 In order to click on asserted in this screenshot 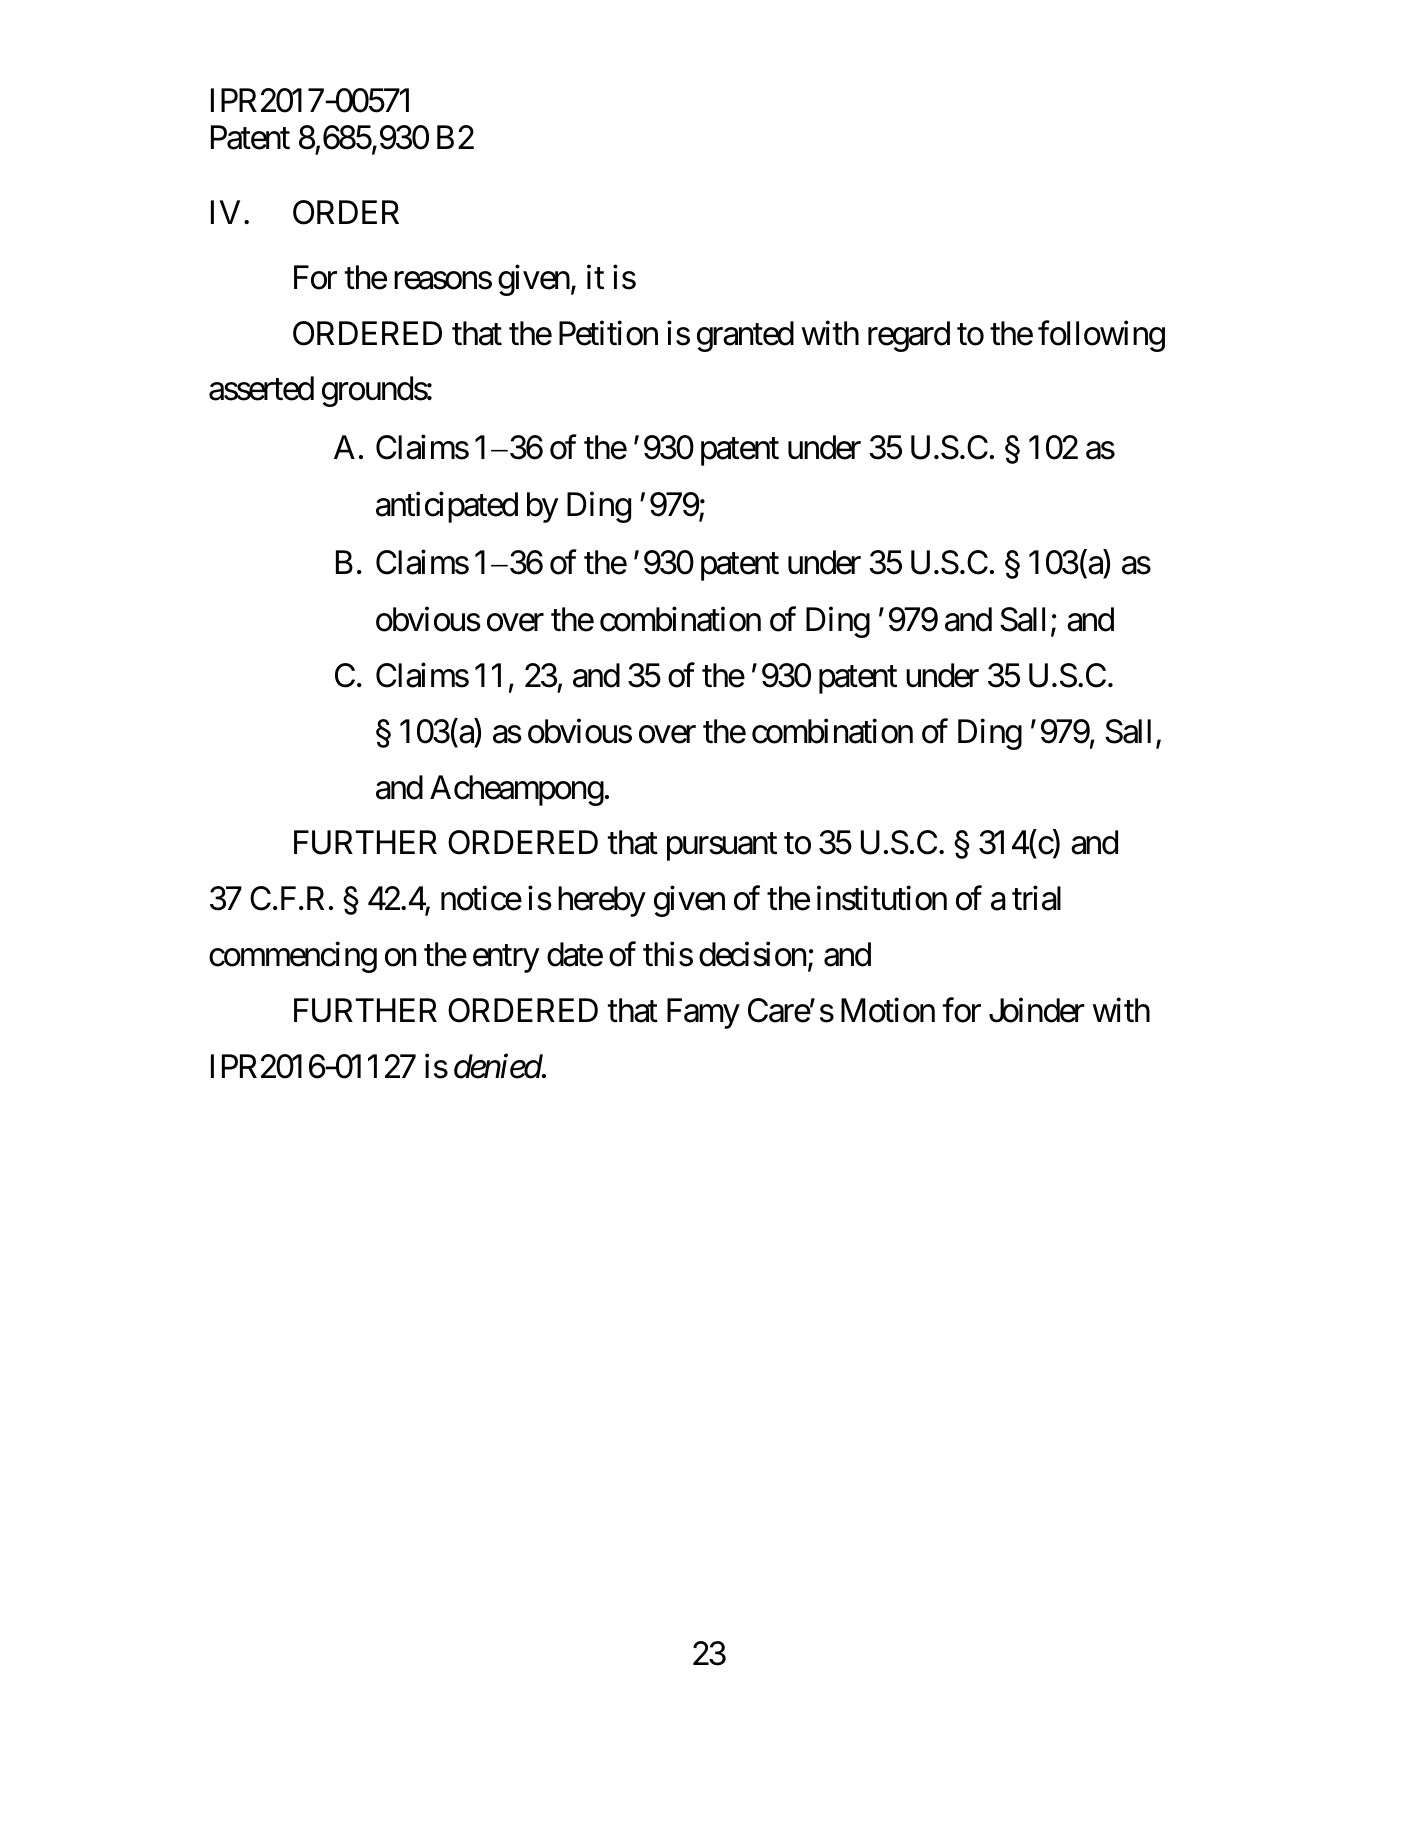, I will do `click(261, 388)`.
